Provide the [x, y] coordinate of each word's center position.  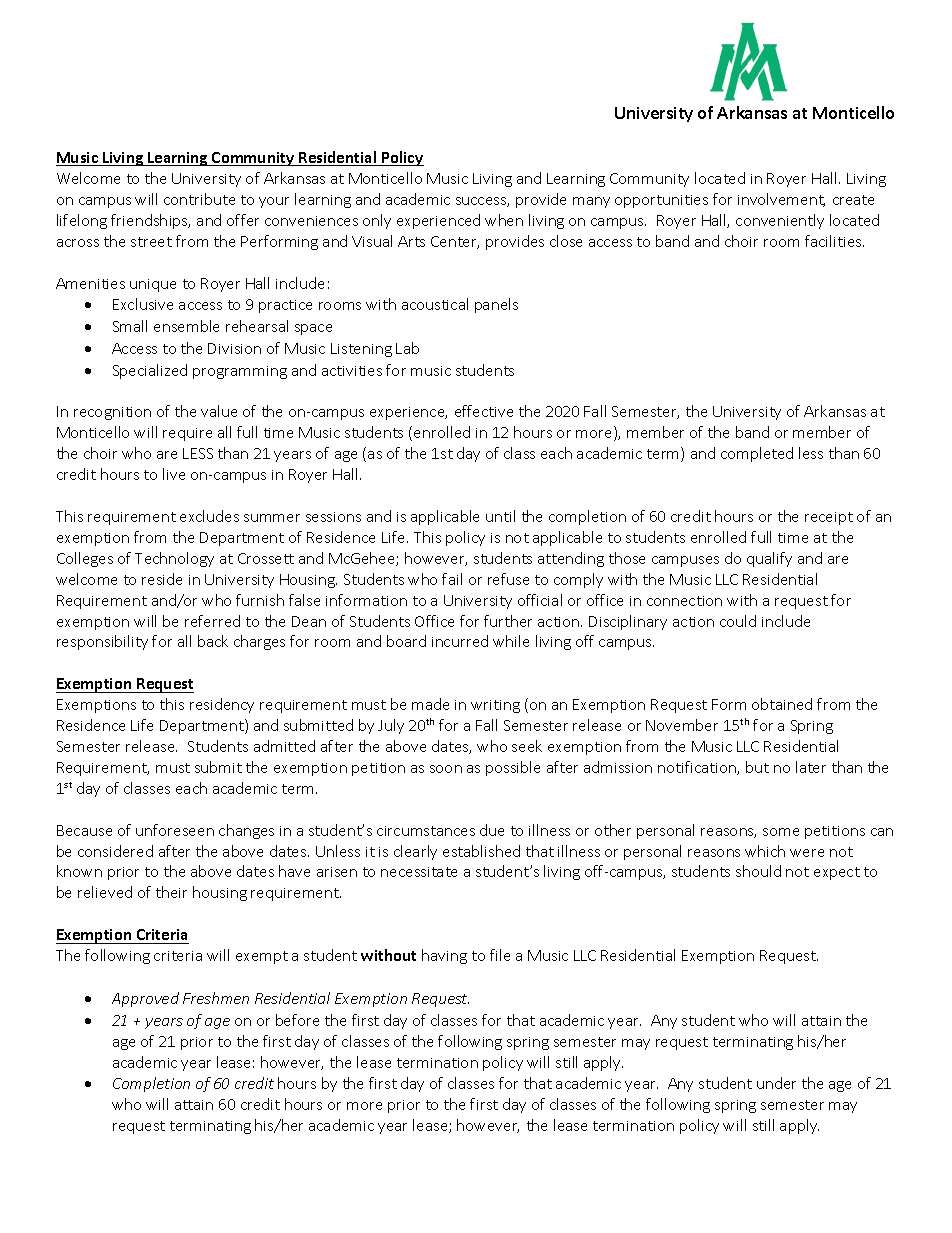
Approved [145, 999]
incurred [460, 641]
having [444, 956]
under [776, 1083]
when [504, 220]
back [213, 641]
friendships [150, 221]
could [738, 621]
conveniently [780, 221]
